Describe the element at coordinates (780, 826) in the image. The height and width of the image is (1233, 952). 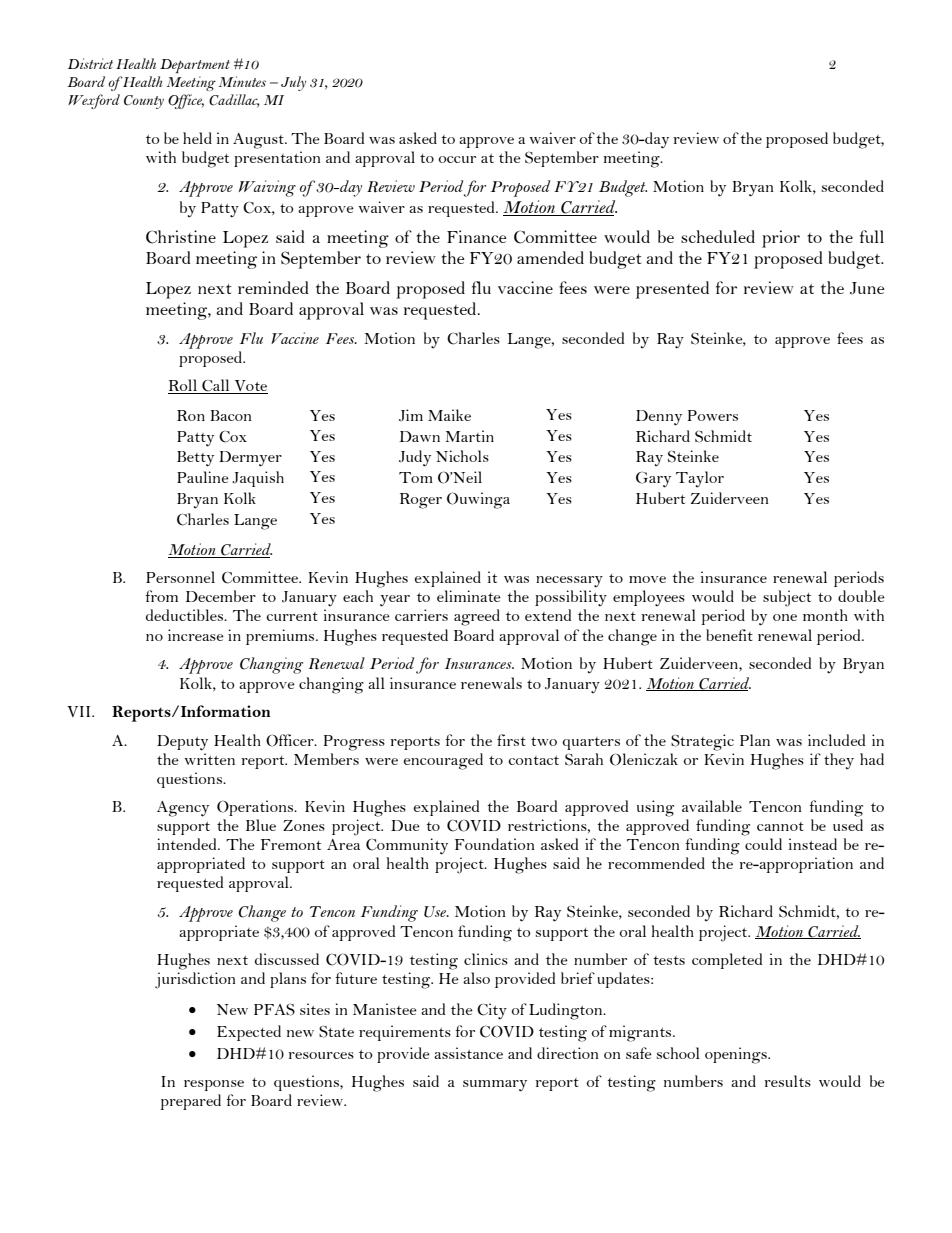
I see `cannot` at that location.
